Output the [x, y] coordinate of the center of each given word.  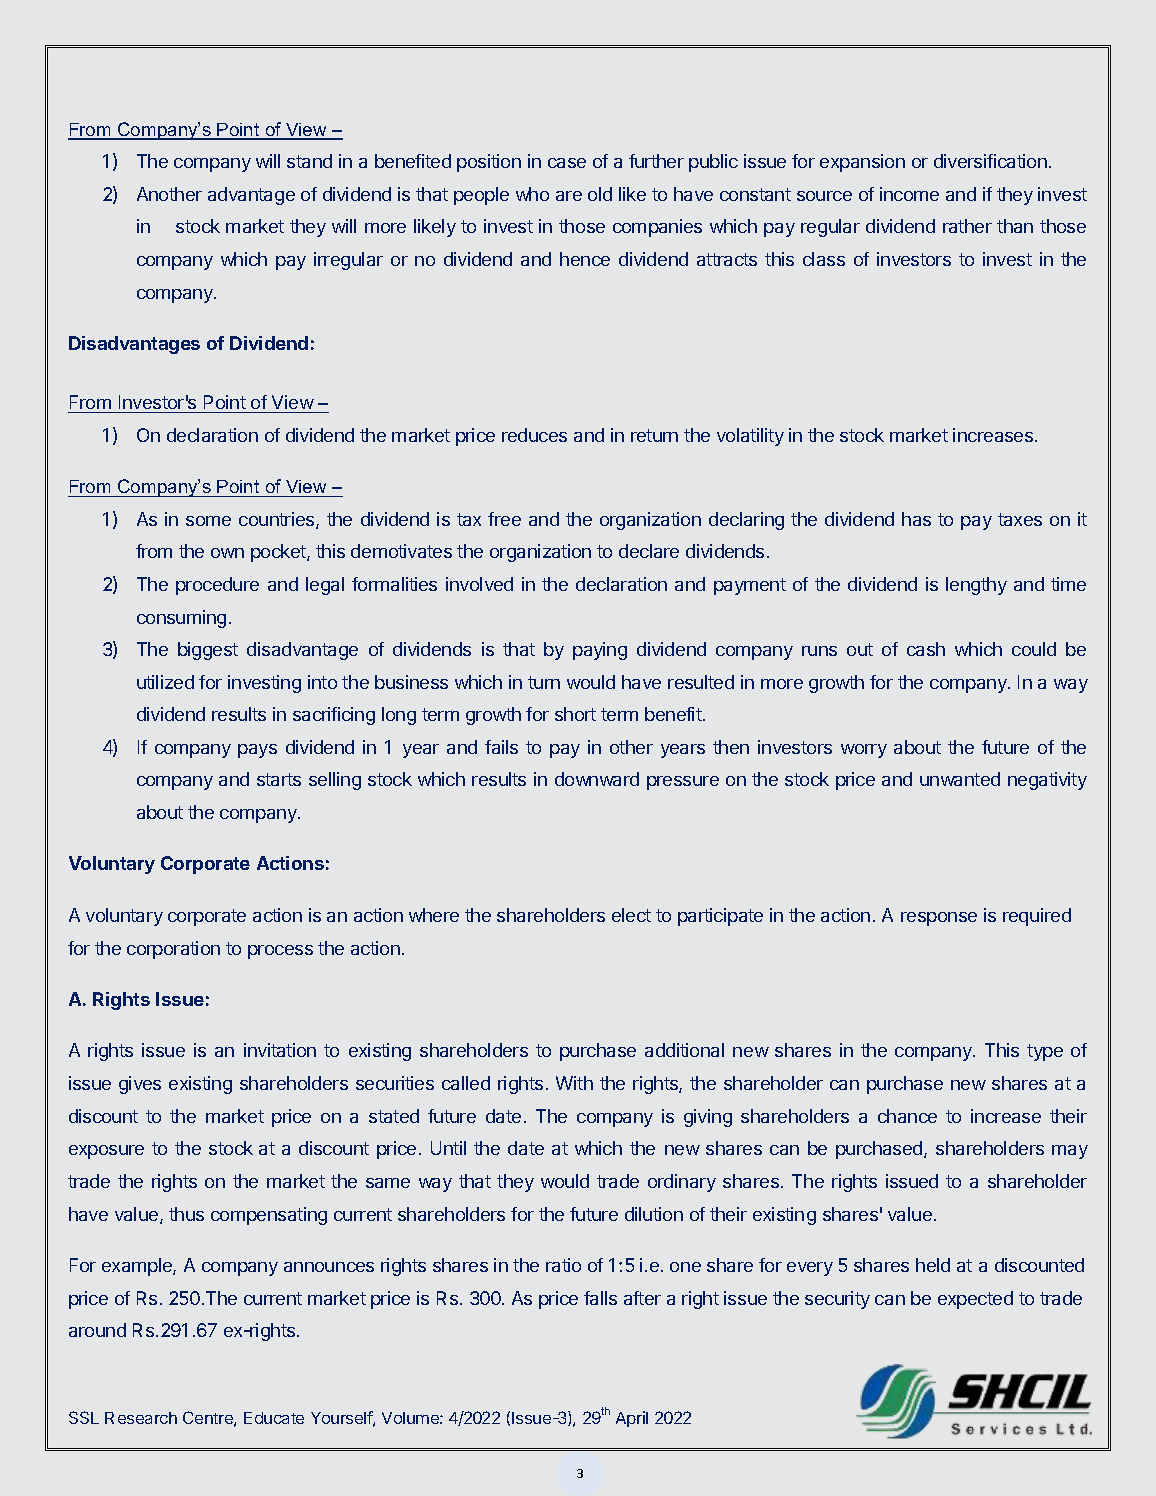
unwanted [960, 779]
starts [279, 779]
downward [597, 779]
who [532, 194]
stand [309, 161]
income [909, 194]
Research [141, 1418]
